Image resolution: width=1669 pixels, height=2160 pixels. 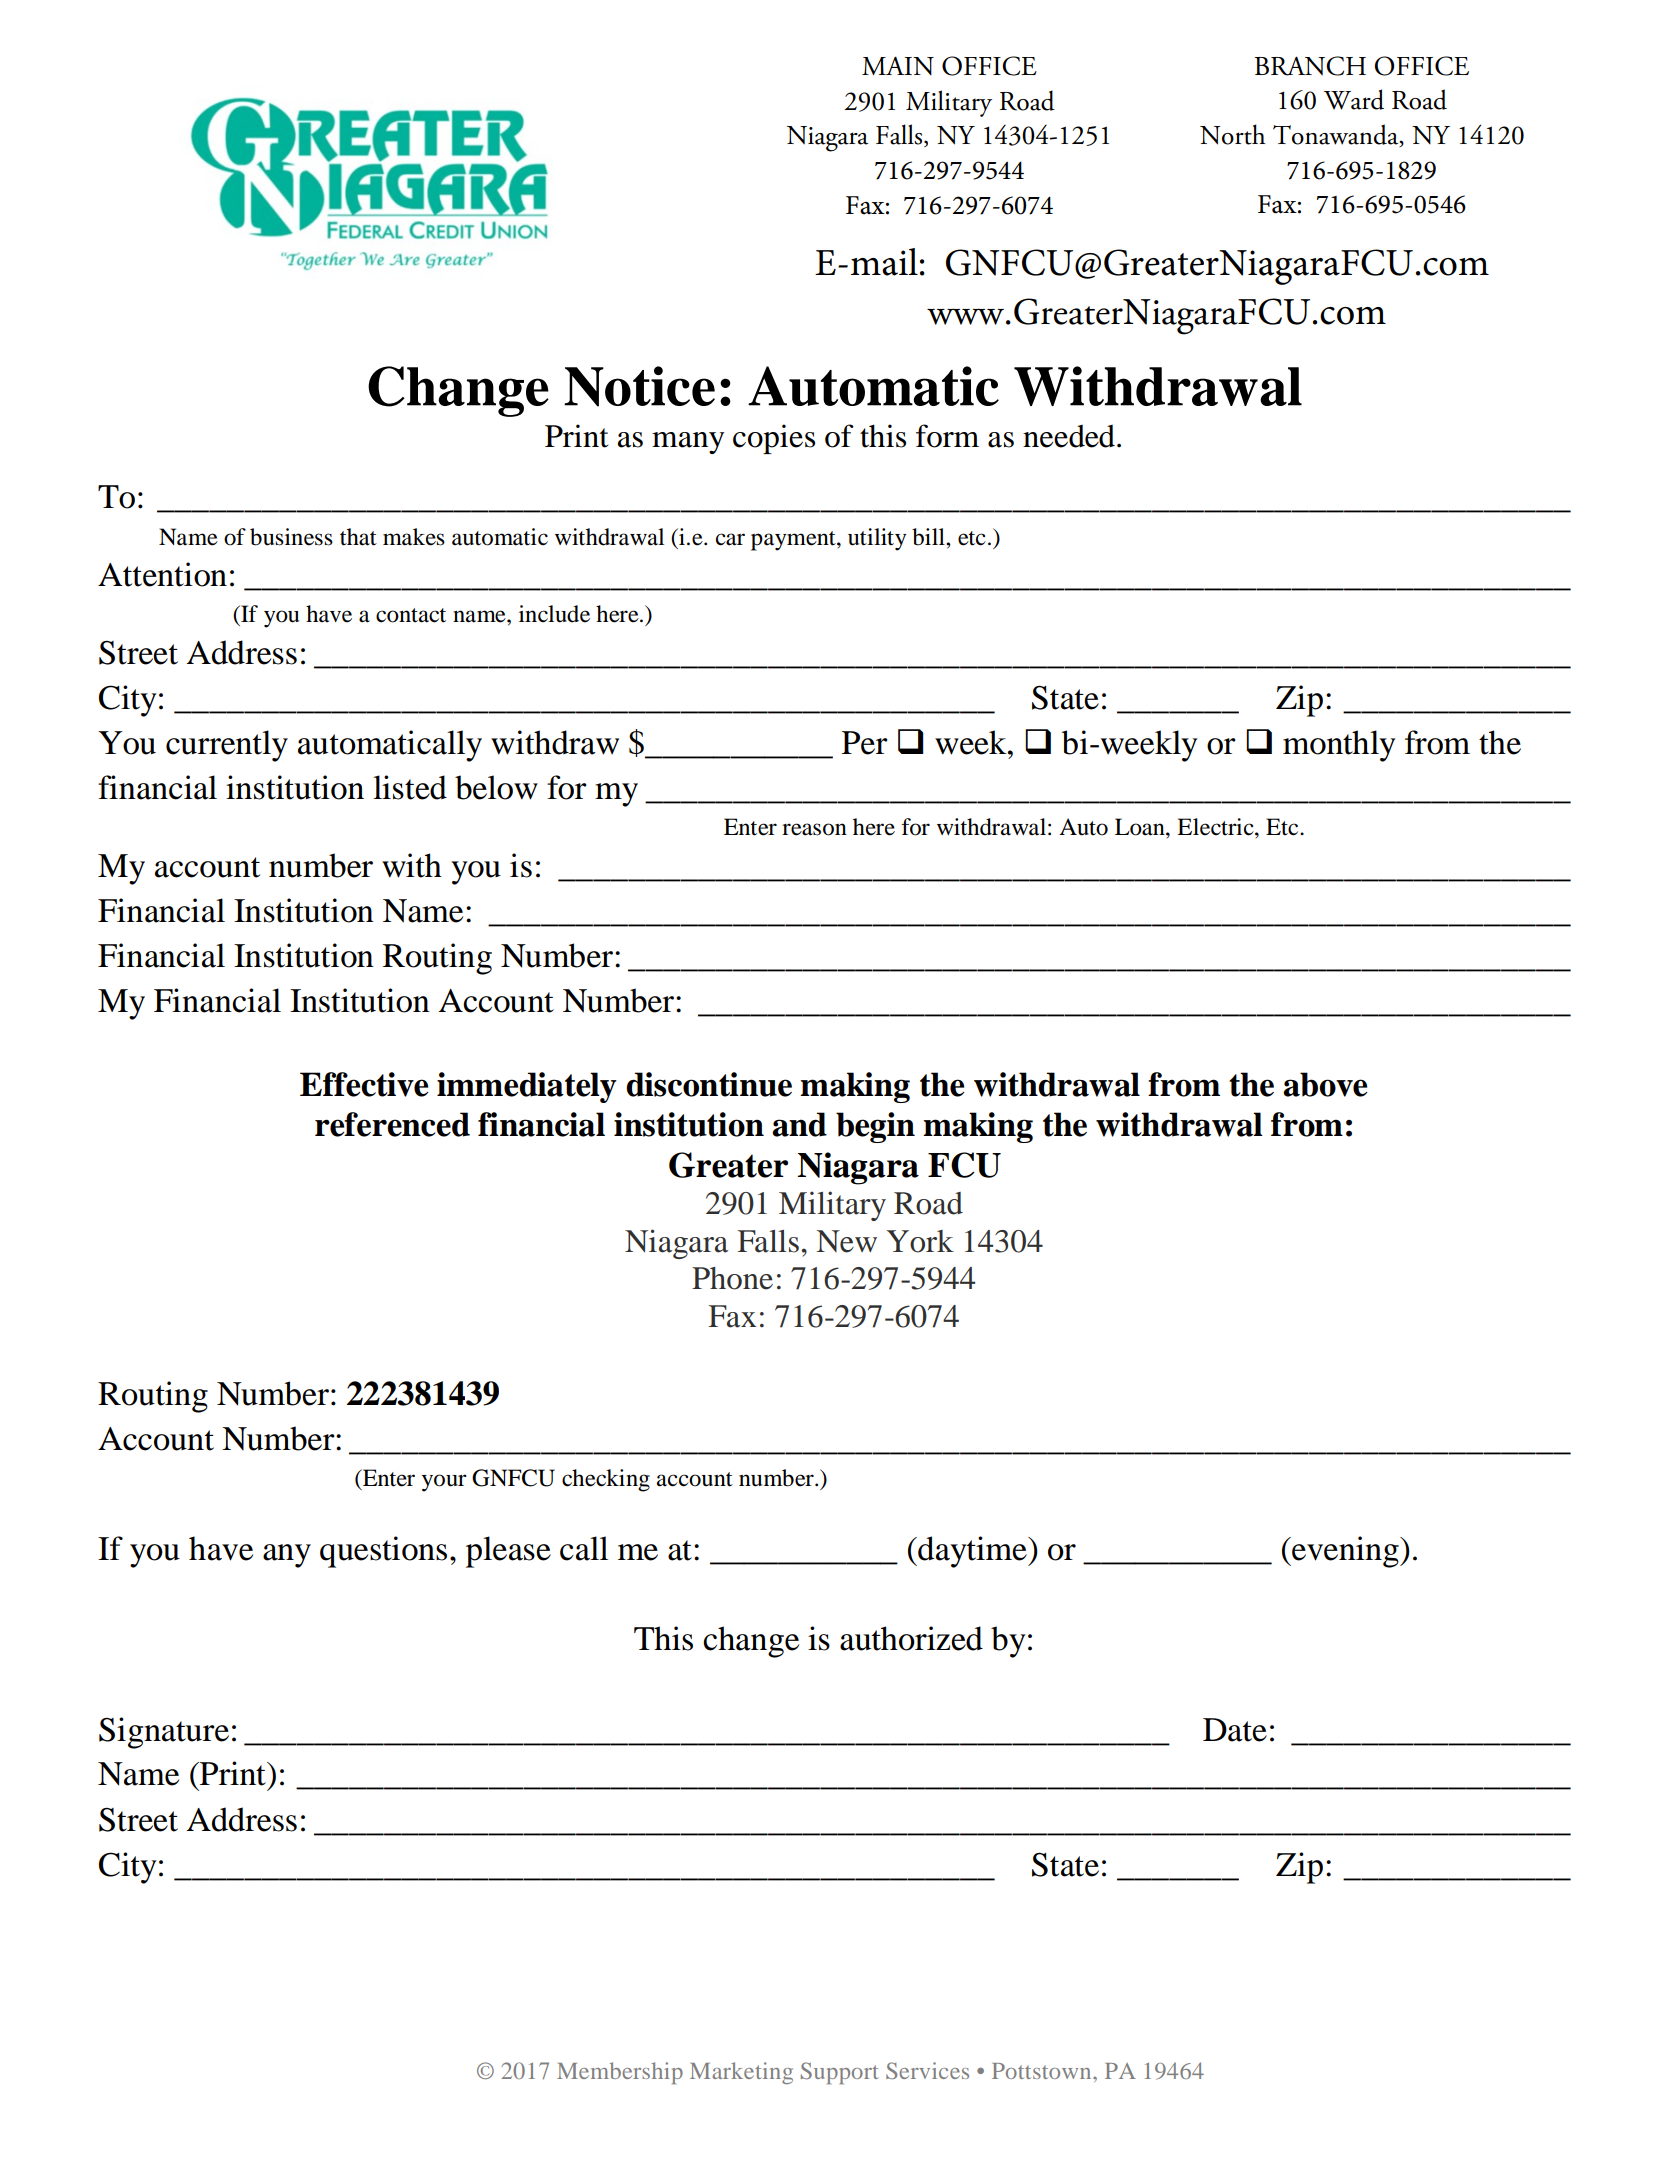 What do you see at coordinates (639, 386) in the page?
I see `Notice` at bounding box center [639, 386].
